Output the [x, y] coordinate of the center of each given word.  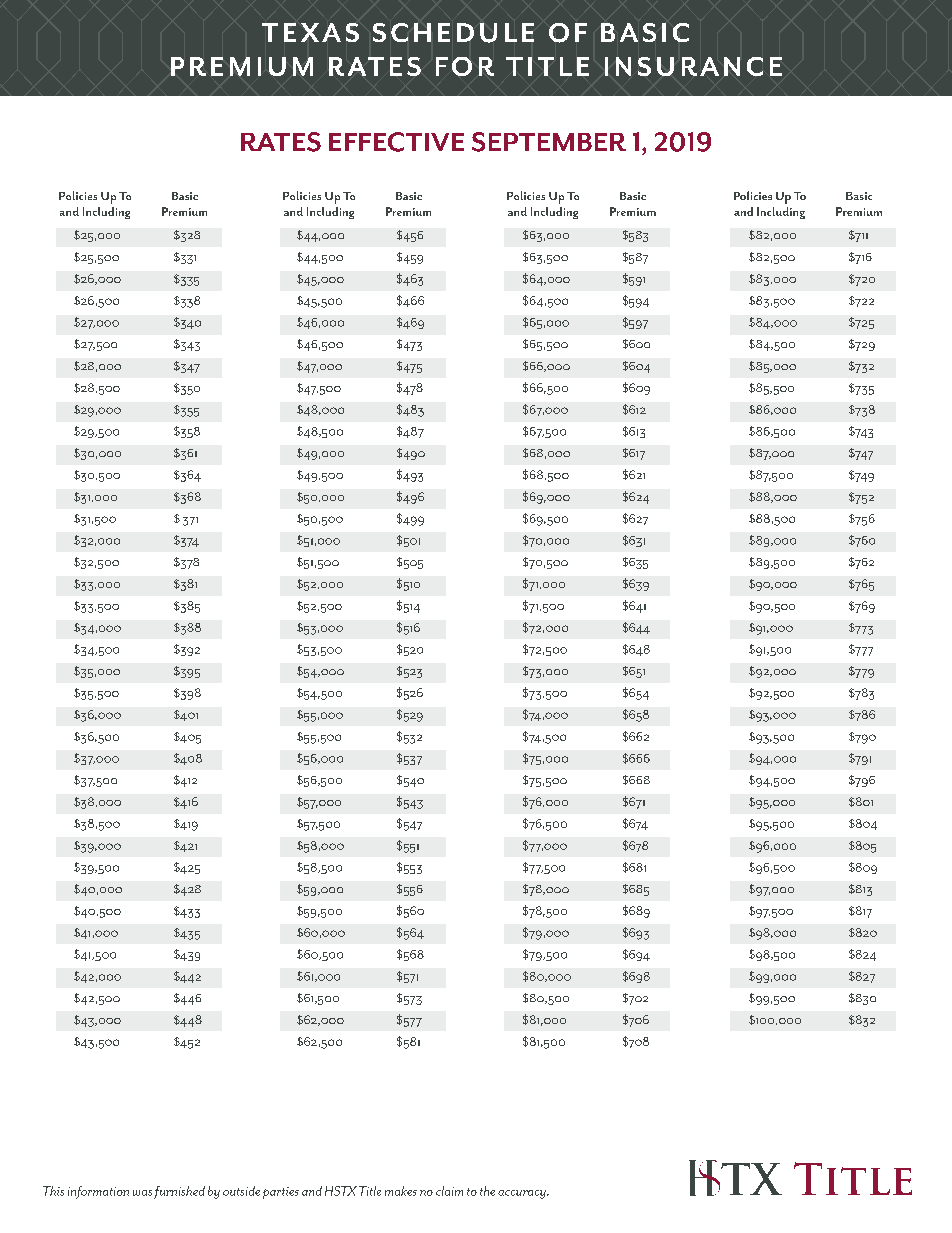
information [98, 1192]
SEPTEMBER [549, 142]
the [487, 1191]
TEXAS [310, 32]
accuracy [523, 1194]
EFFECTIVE [396, 142]
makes [401, 1191]
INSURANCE [693, 66]
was [142, 1193]
